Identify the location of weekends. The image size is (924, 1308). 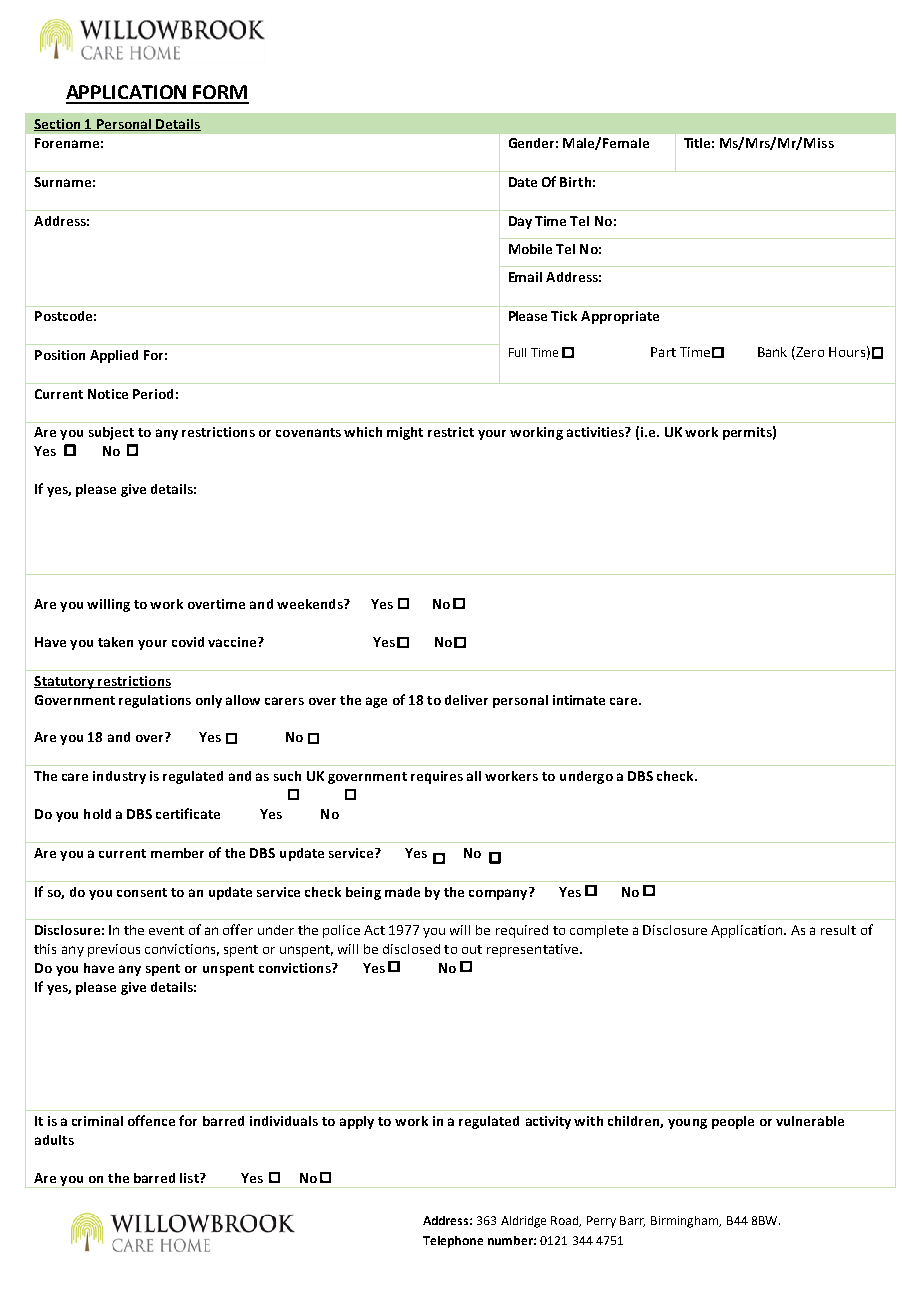
(311, 604).
